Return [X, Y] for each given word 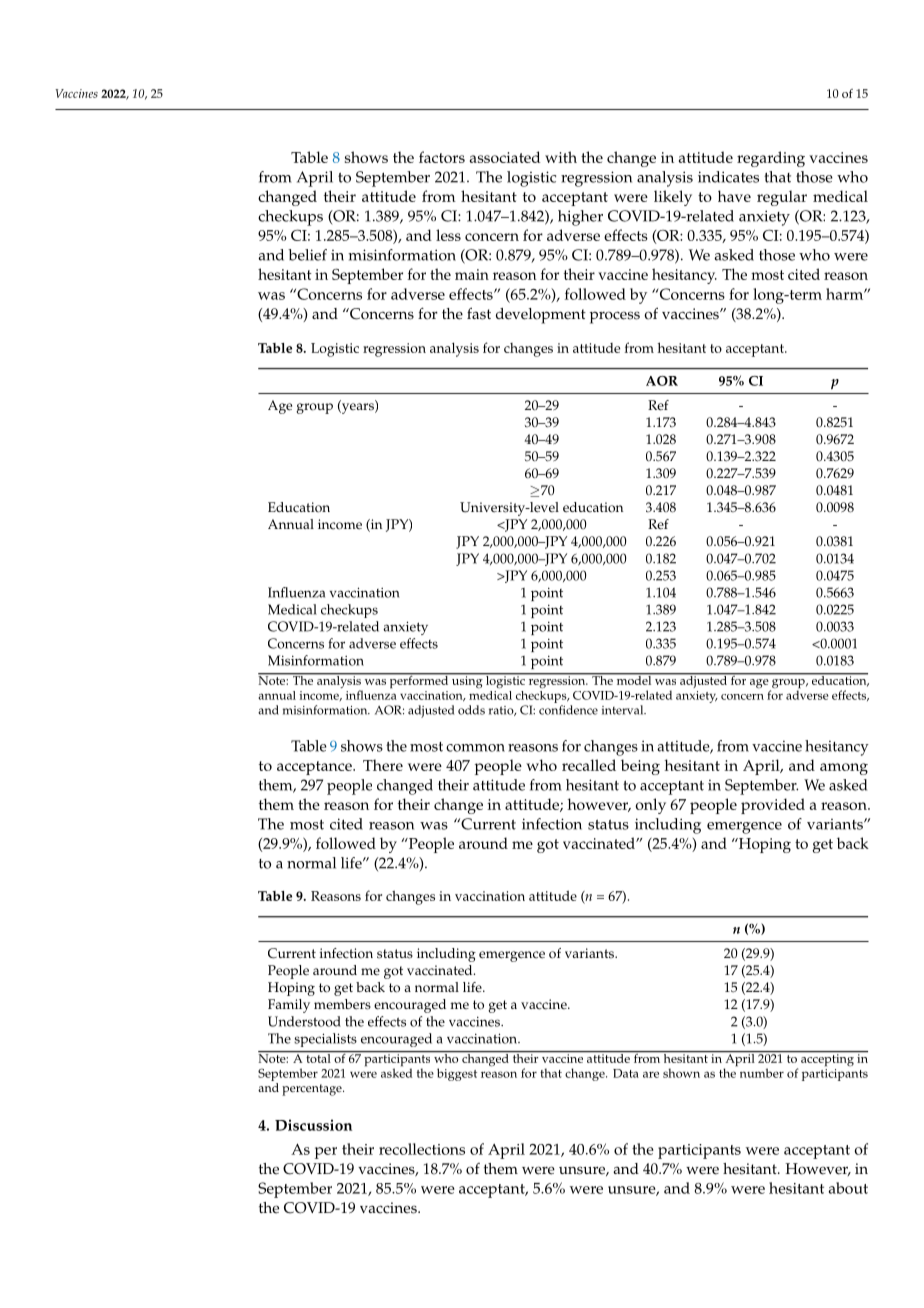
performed [419, 681]
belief [307, 255]
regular [782, 198]
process [615, 317]
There [383, 765]
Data [626, 1073]
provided [773, 806]
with [561, 157]
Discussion [313, 1125]
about [848, 1188]
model [634, 679]
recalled [589, 765]
